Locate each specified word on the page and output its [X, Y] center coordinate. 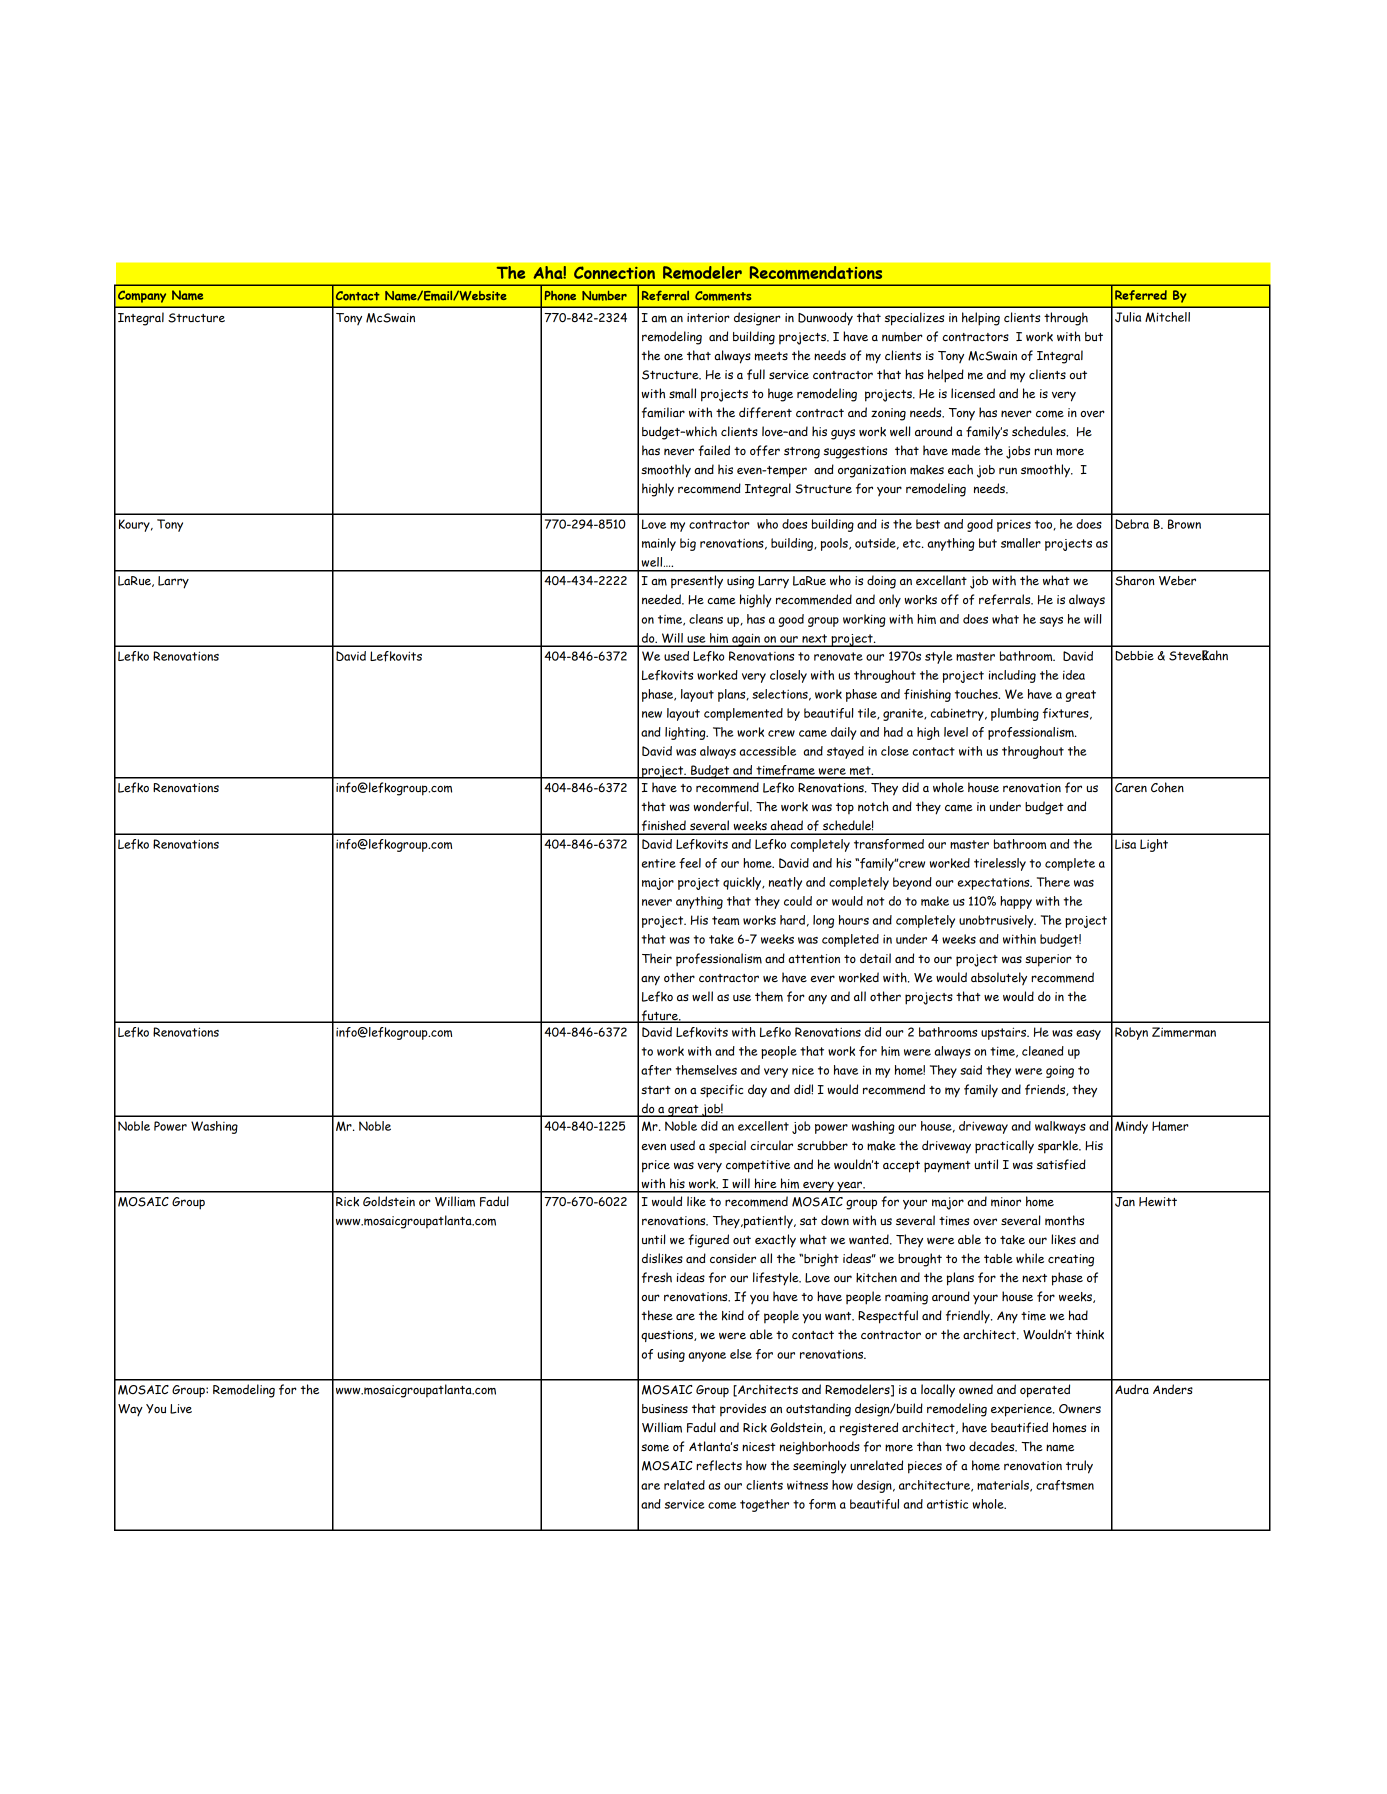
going [1060, 1071]
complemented [743, 714]
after [656, 1070]
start [656, 1090]
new [652, 714]
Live [181, 1409]
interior [708, 317]
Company [142, 296]
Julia [1128, 317]
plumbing [1015, 714]
